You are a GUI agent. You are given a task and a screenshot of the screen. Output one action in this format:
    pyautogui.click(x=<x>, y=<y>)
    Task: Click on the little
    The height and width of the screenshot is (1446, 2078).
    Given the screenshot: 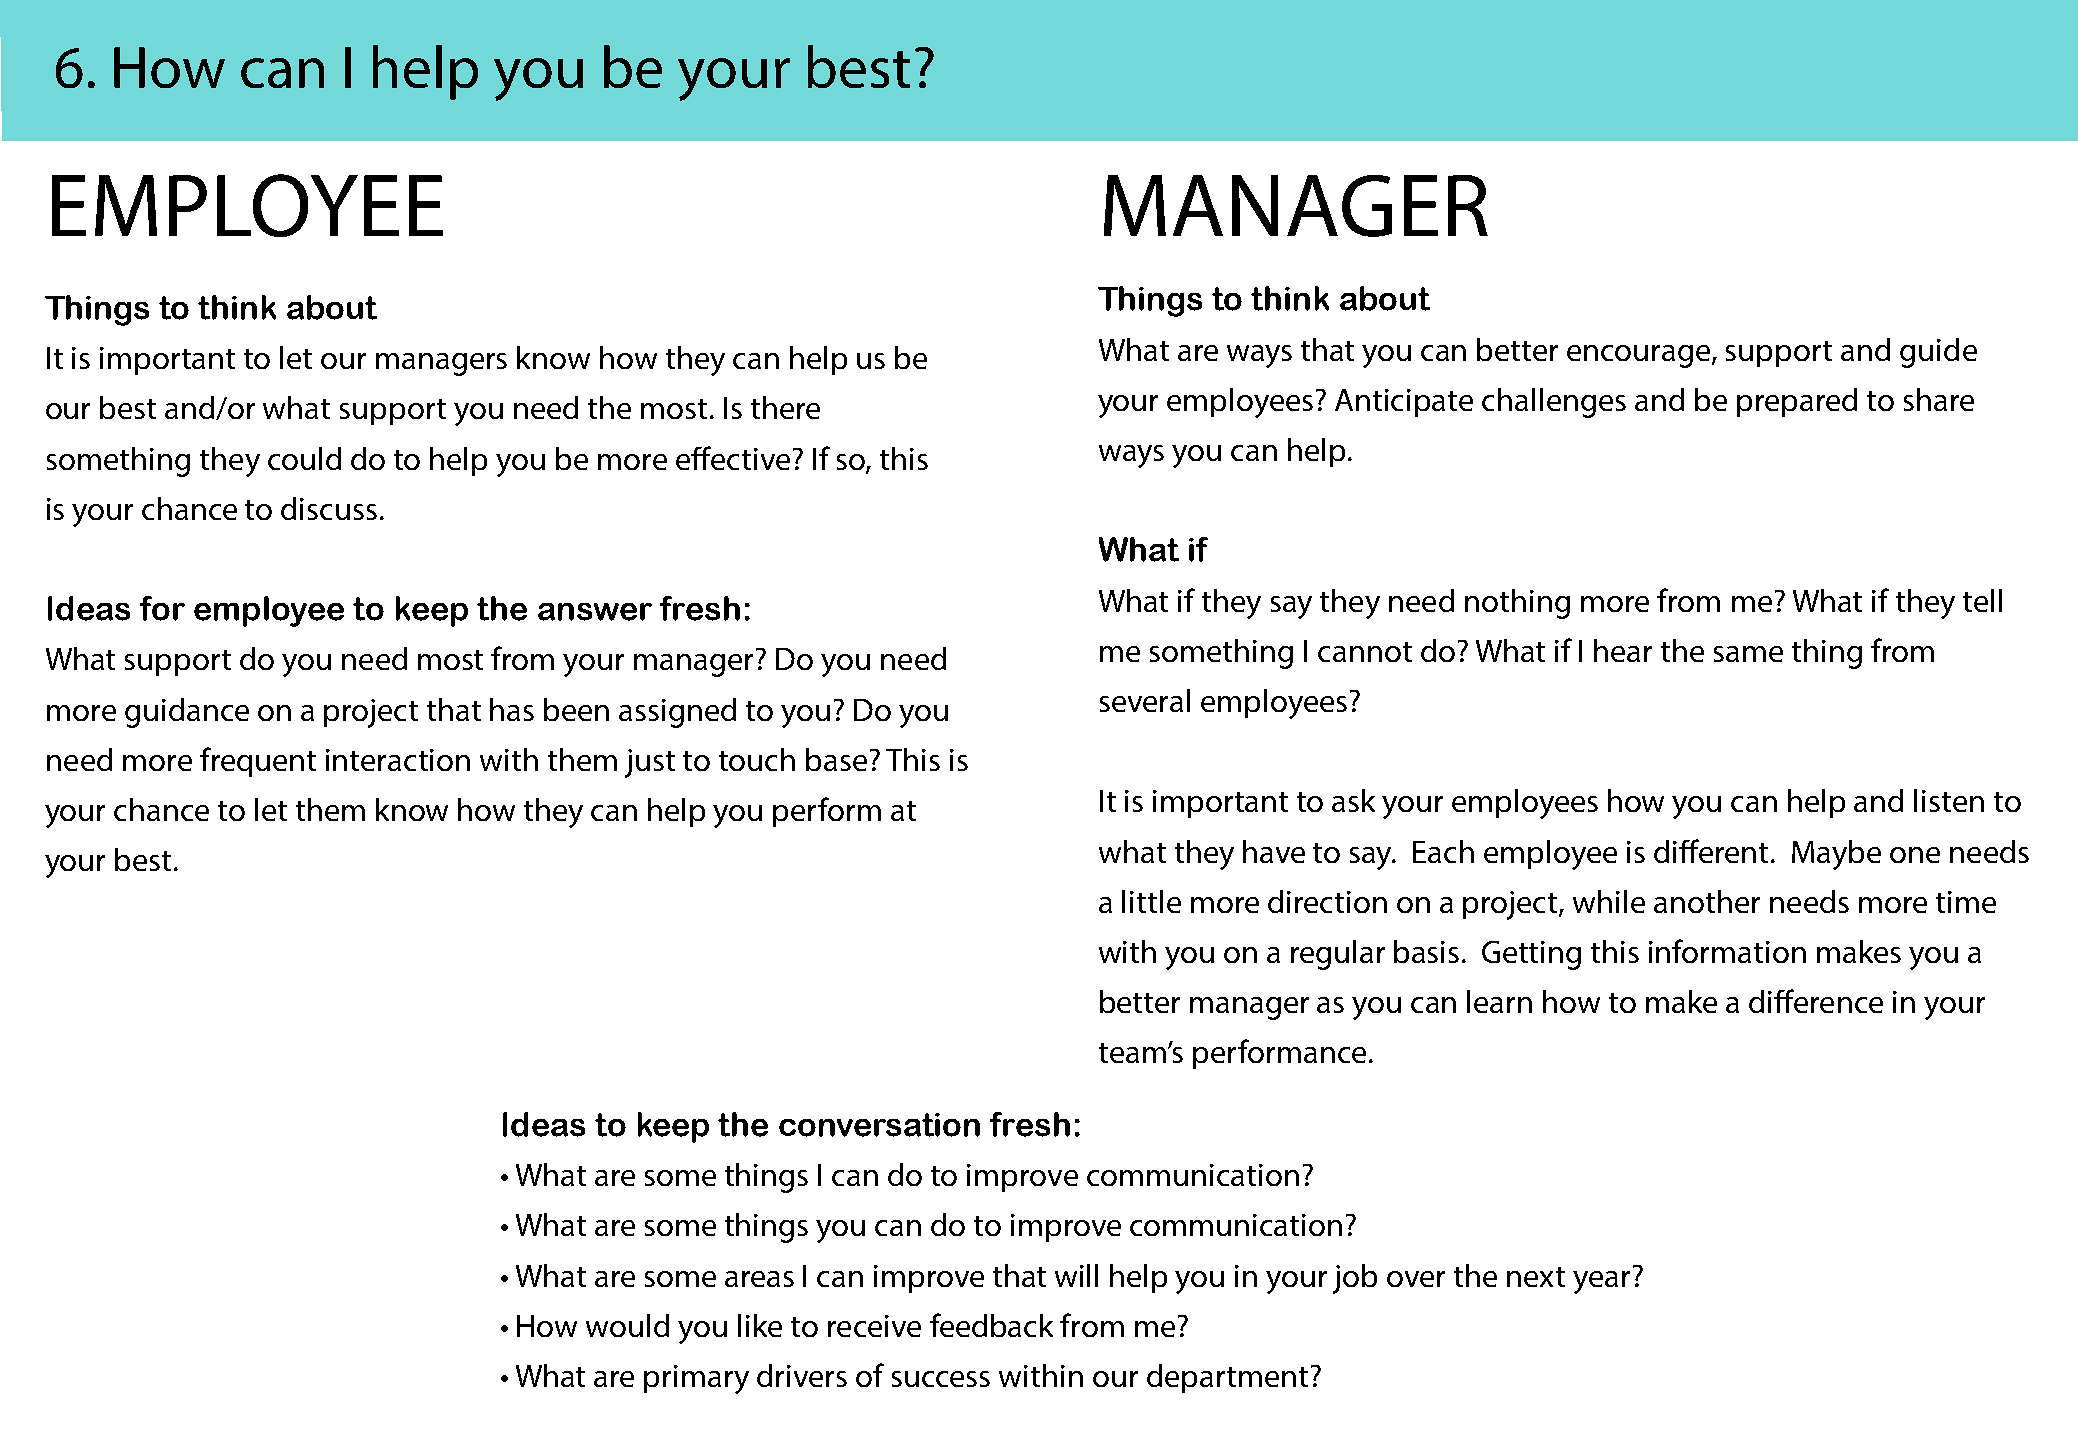 What is the action you would take?
    pyautogui.click(x=1151, y=901)
